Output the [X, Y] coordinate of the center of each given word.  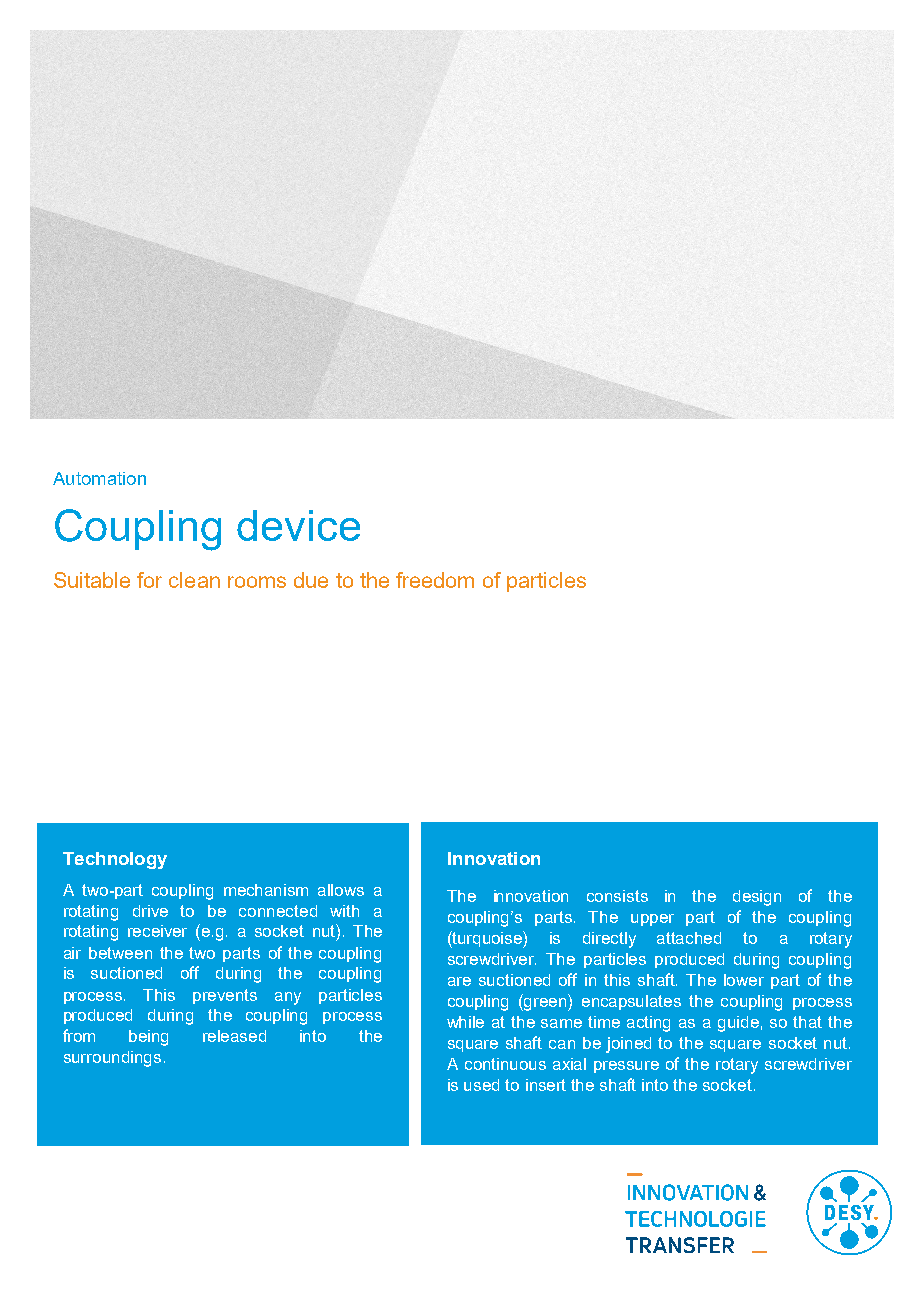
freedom [435, 580]
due [311, 580]
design [757, 898]
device [298, 525]
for [149, 580]
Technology [115, 860]
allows [341, 890]
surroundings [112, 1059]
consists [617, 896]
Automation [99, 478]
